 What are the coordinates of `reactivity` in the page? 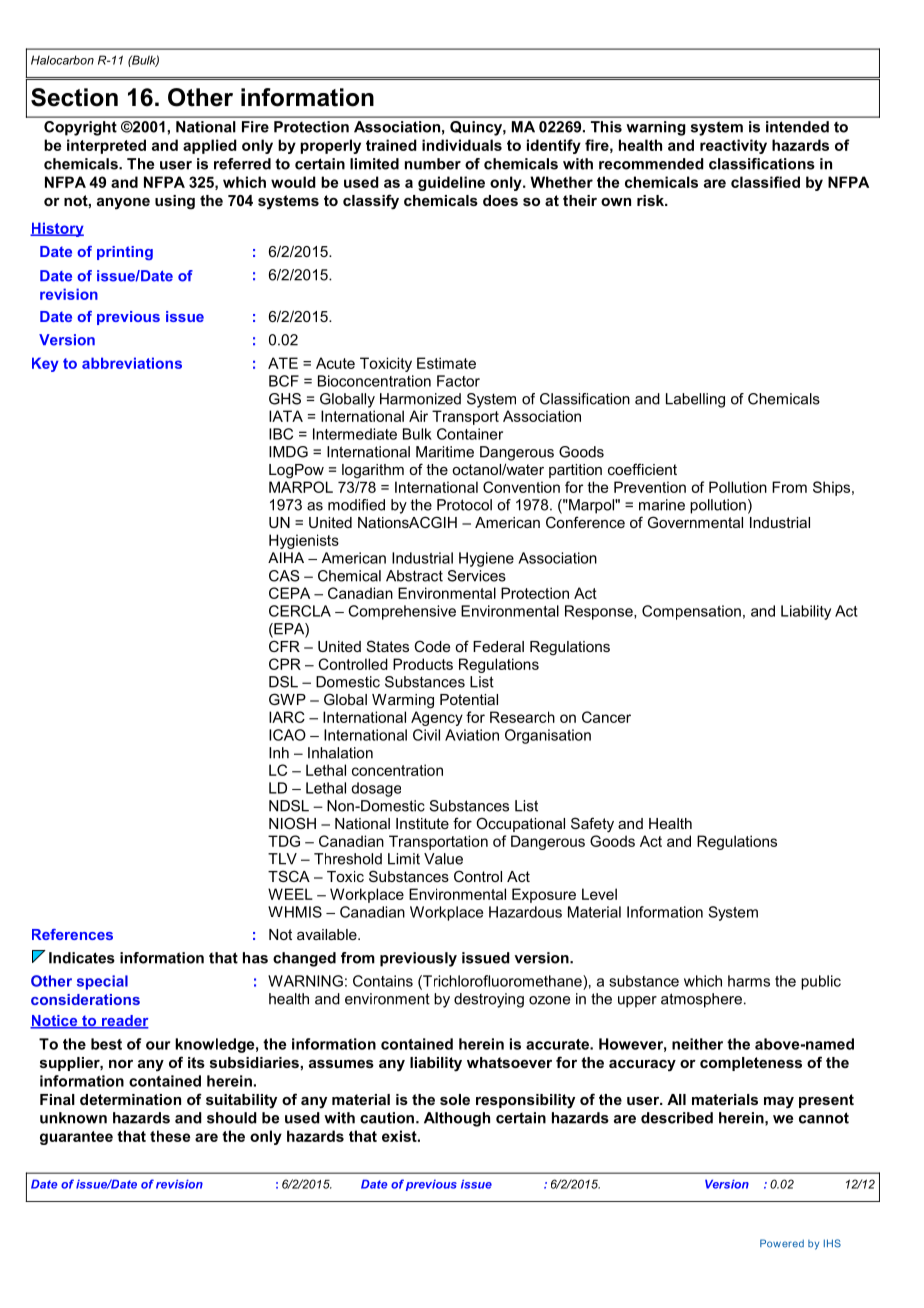 It's located at (733, 146).
